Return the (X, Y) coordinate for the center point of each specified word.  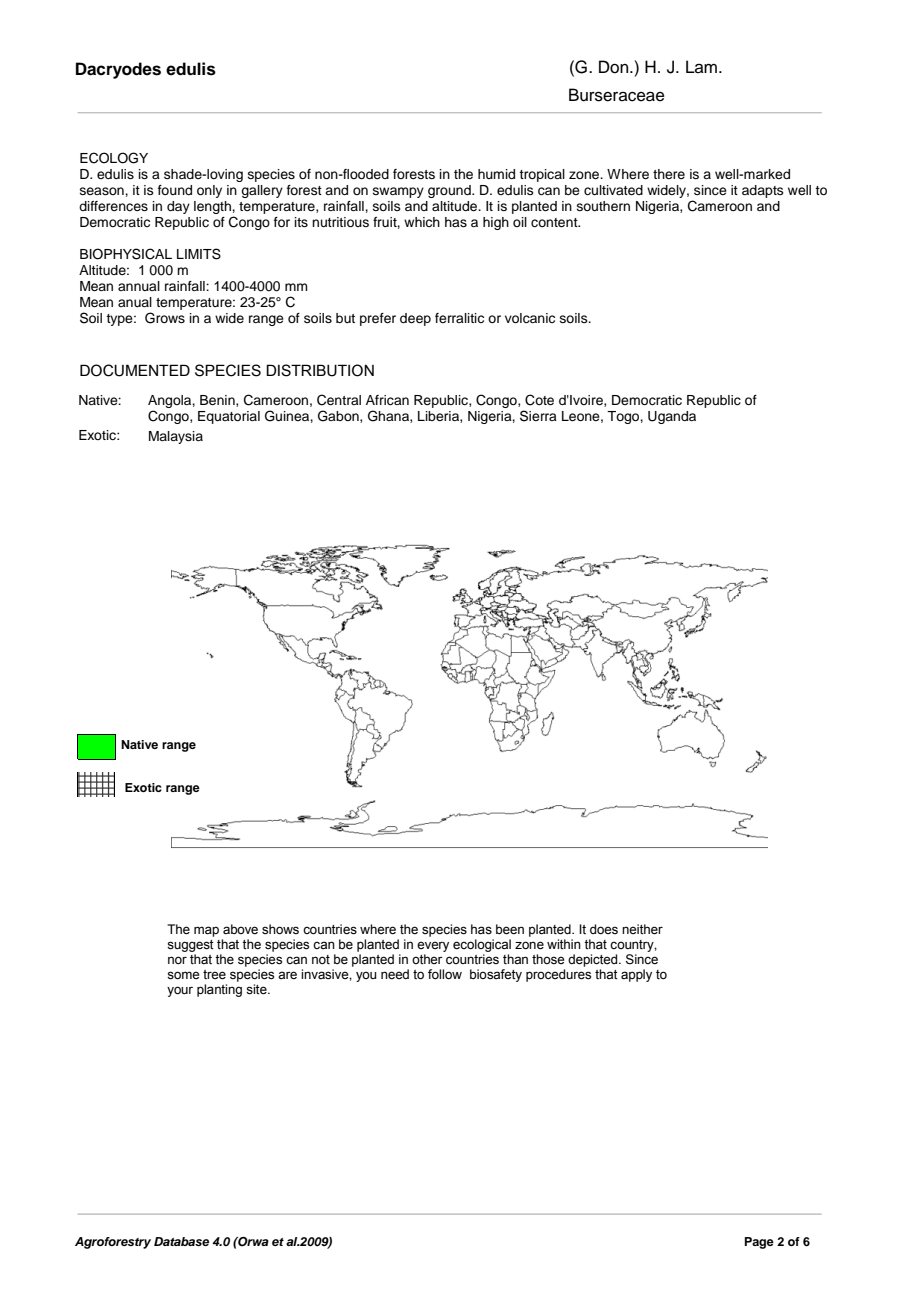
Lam (703, 67)
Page (759, 1243)
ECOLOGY (114, 158)
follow (445, 974)
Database (181, 1241)
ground (450, 191)
